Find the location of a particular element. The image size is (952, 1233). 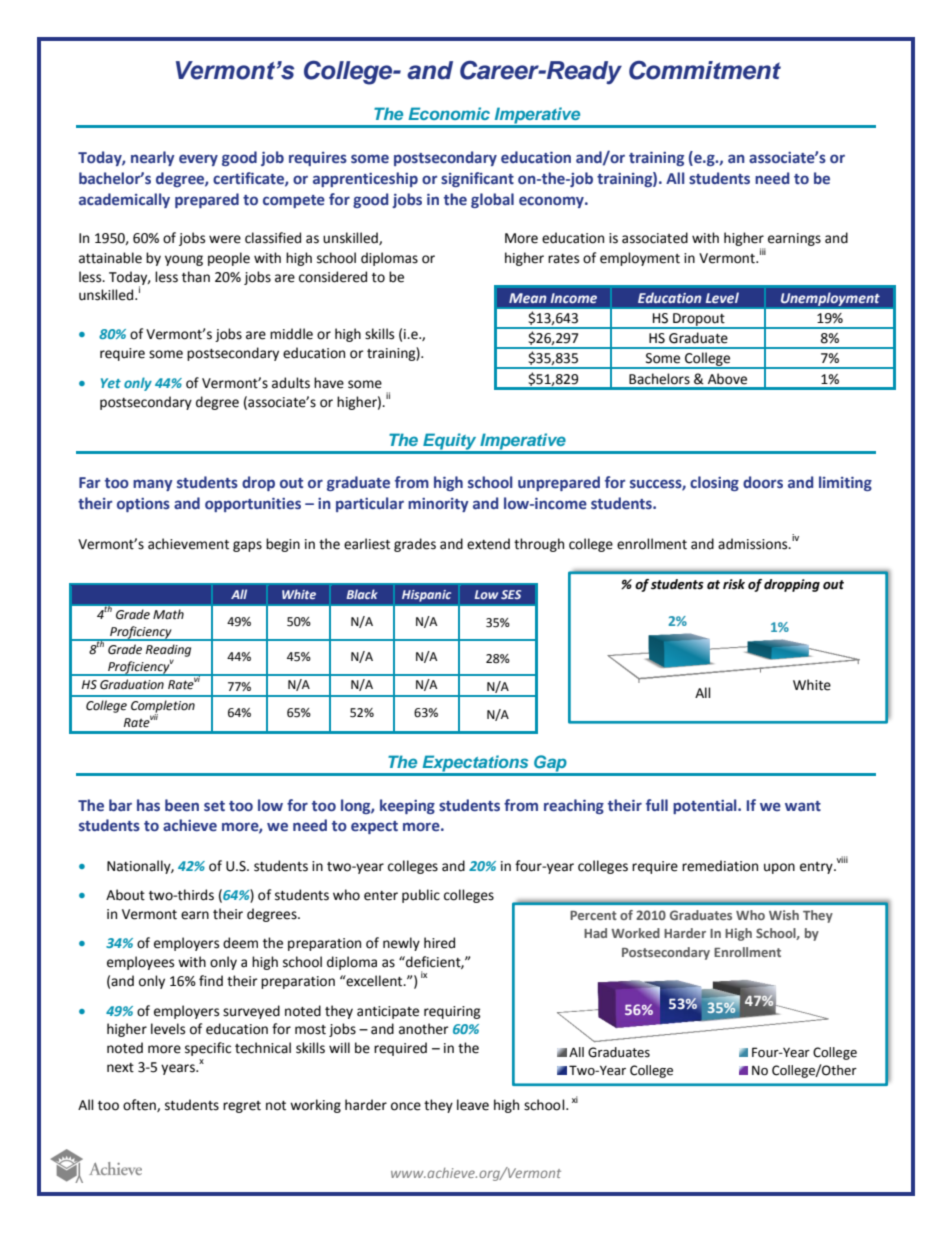

public is located at coordinates (421, 896).
